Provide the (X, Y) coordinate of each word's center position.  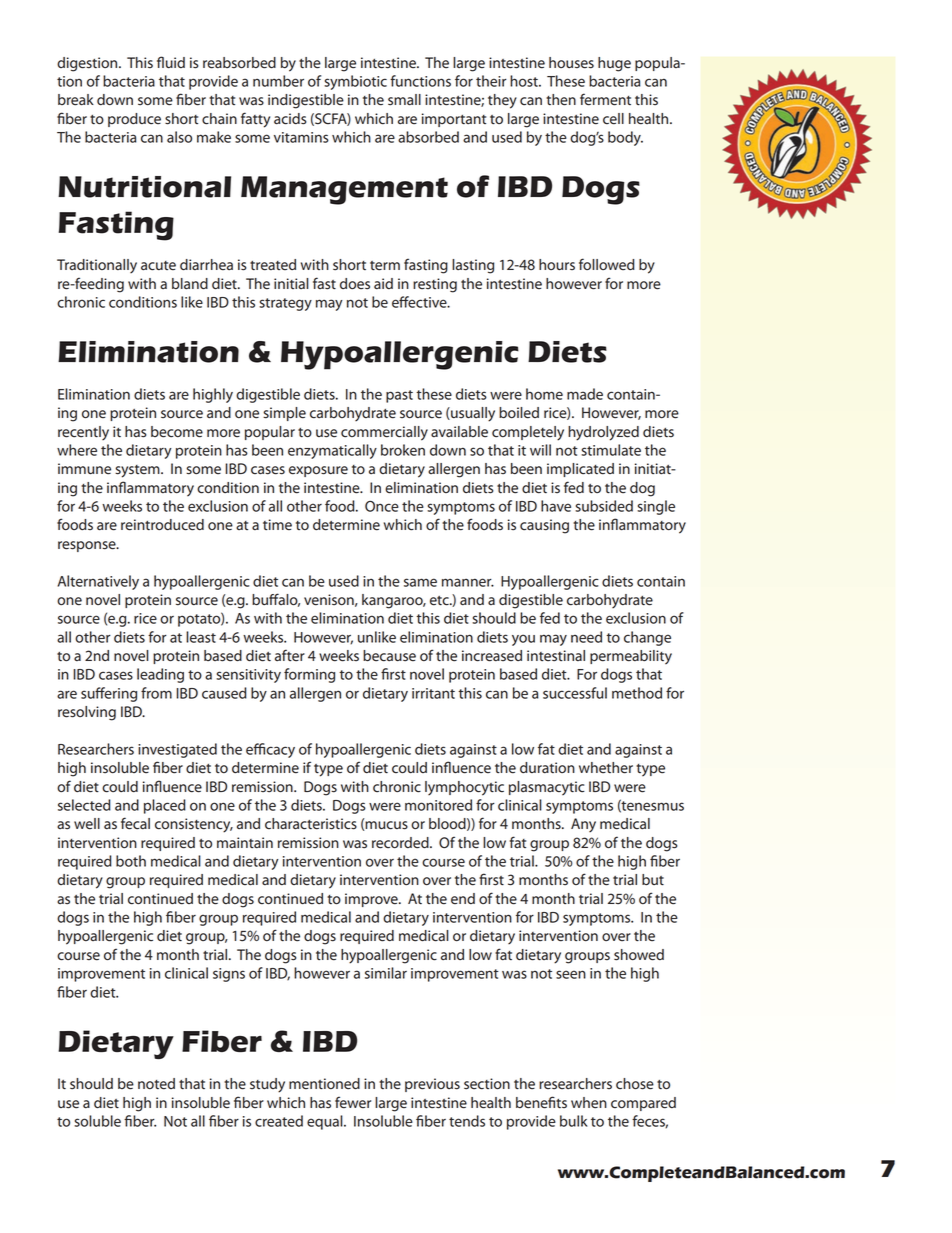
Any (583, 825)
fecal (135, 823)
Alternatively (98, 582)
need (586, 637)
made (585, 394)
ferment (605, 99)
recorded (401, 843)
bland (190, 284)
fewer (353, 1102)
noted (156, 1084)
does (355, 284)
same (420, 582)
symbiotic (355, 82)
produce (134, 120)
